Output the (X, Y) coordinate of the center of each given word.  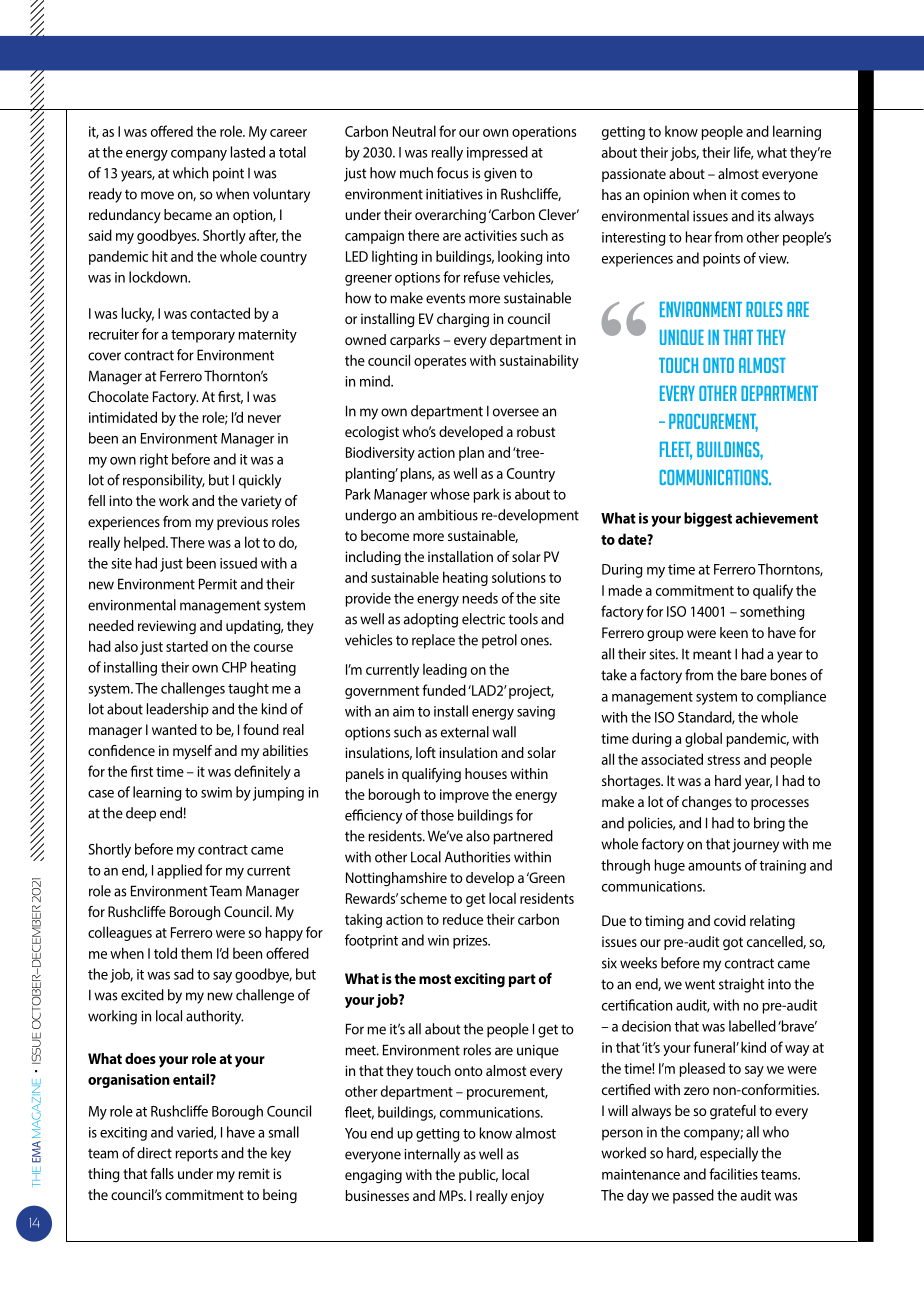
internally (432, 1155)
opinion (666, 196)
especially (729, 1154)
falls (162, 1173)
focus (452, 173)
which (190, 173)
